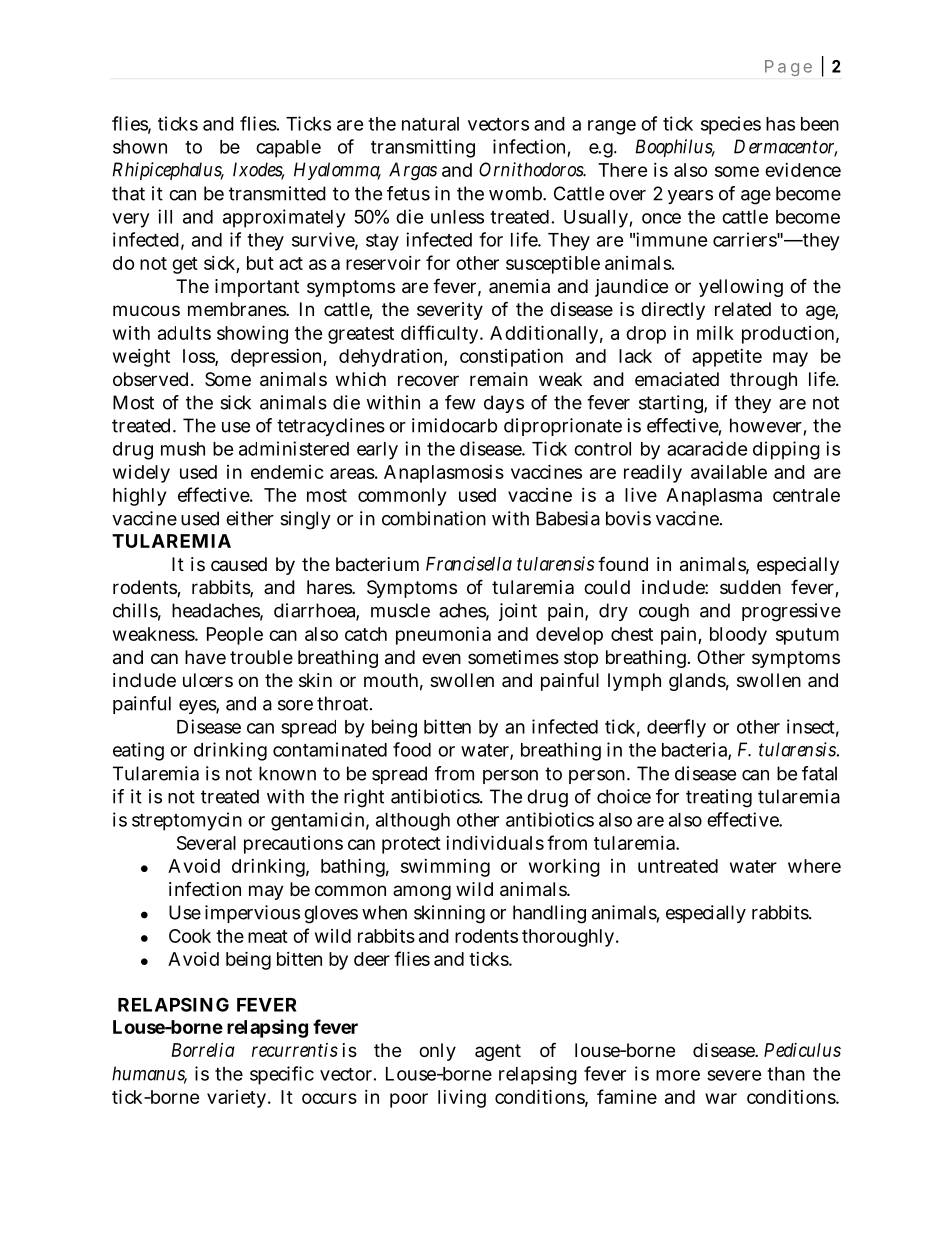 The height and width of the screenshot is (1233, 952). I want to click on difficulty, so click(439, 334).
